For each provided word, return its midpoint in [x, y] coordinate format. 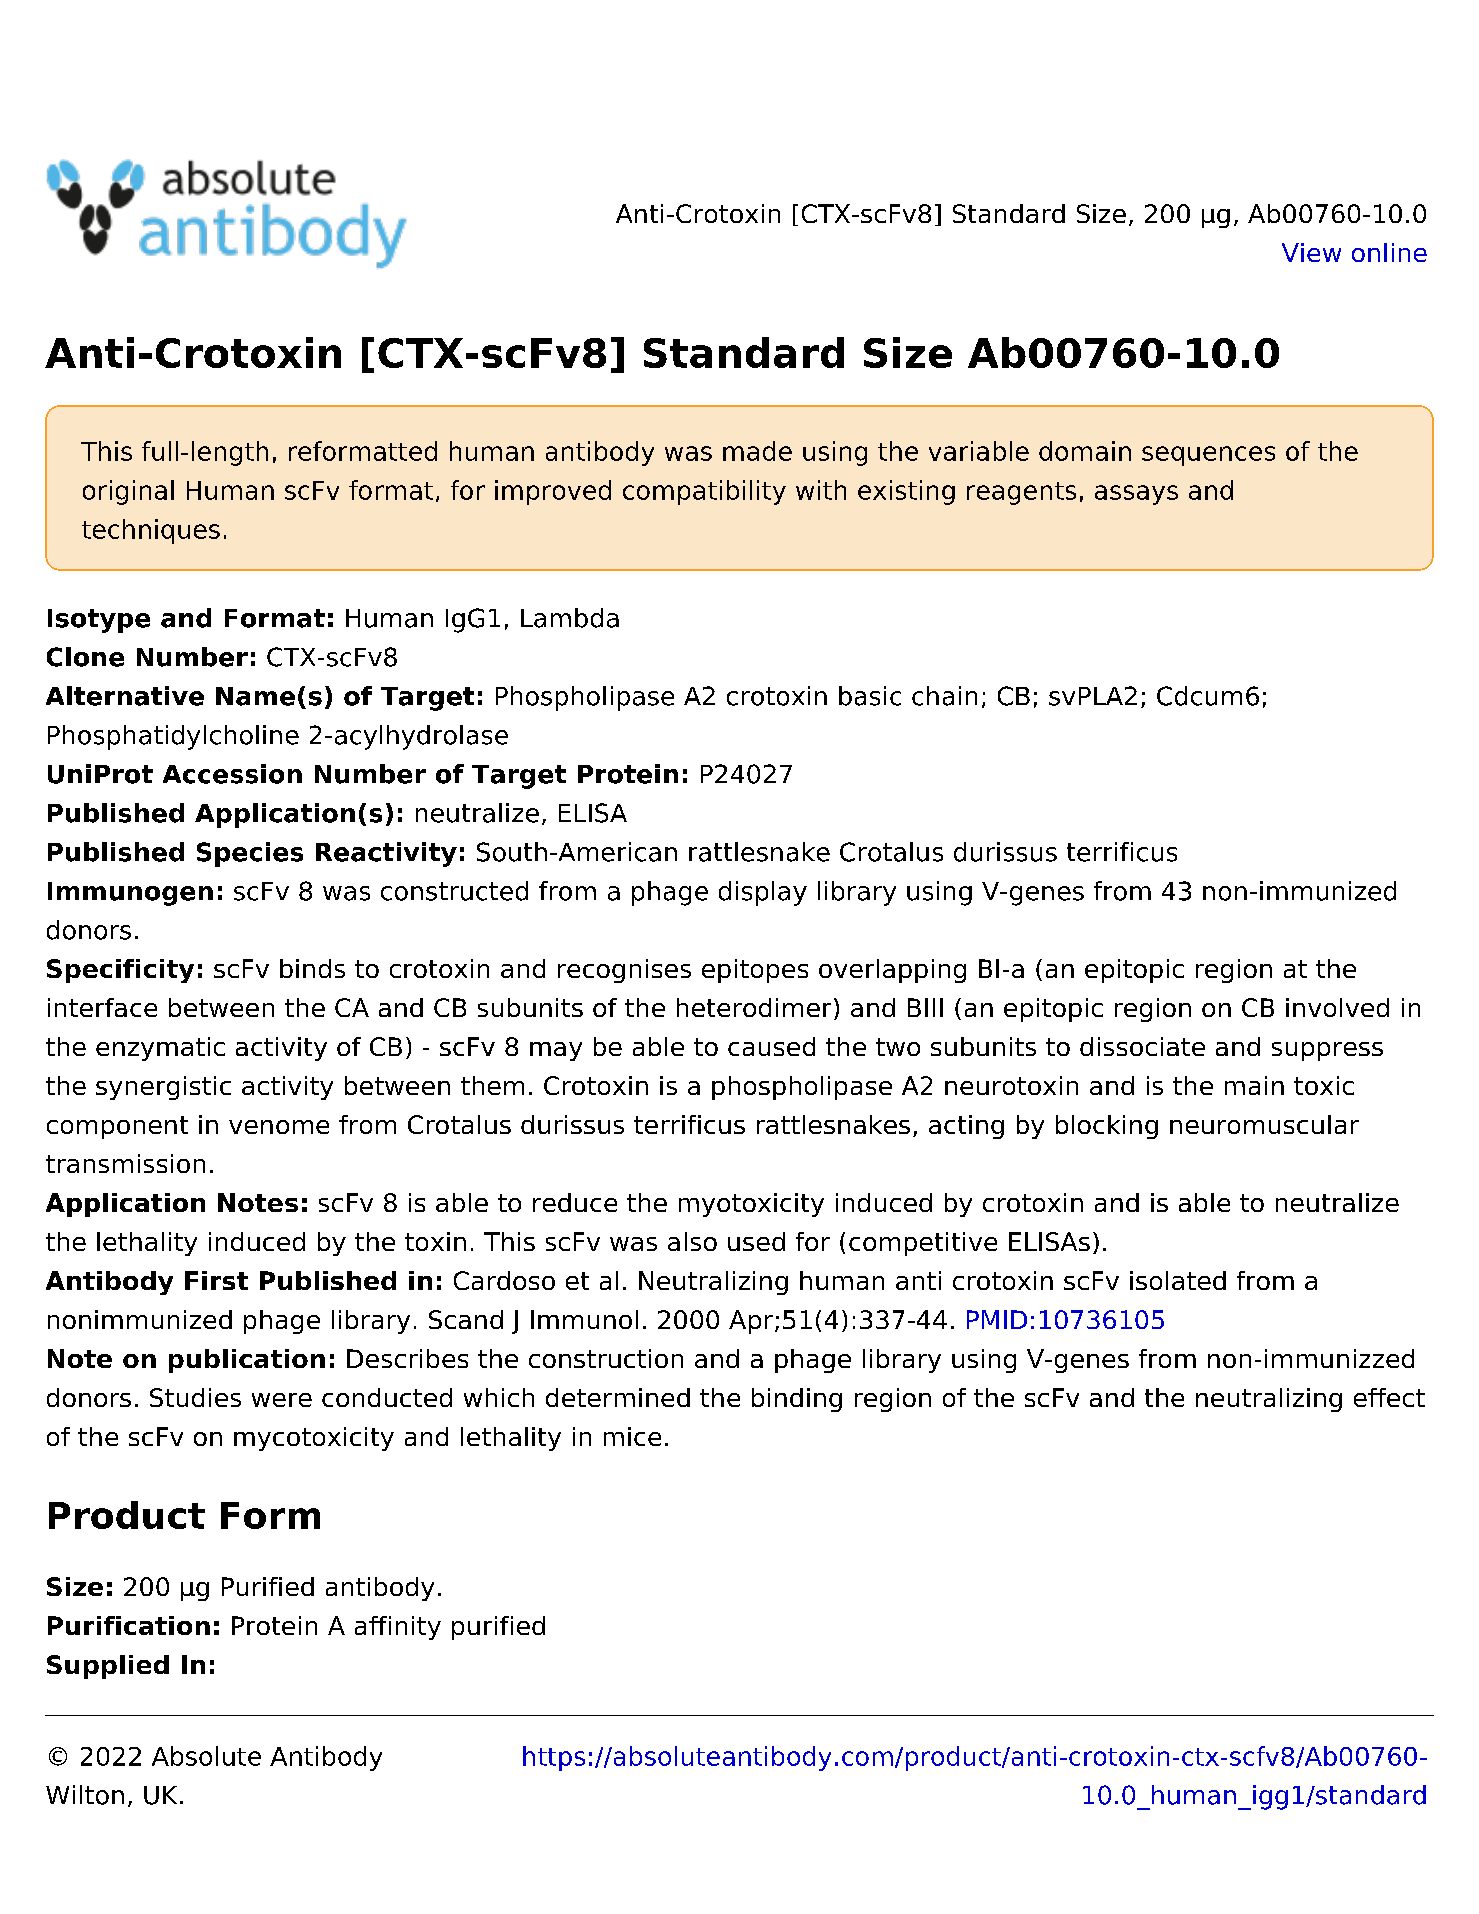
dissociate [1142, 1046]
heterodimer [754, 1007]
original [128, 492]
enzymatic [160, 1049]
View [1311, 252]
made [757, 451]
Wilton [85, 1795]
